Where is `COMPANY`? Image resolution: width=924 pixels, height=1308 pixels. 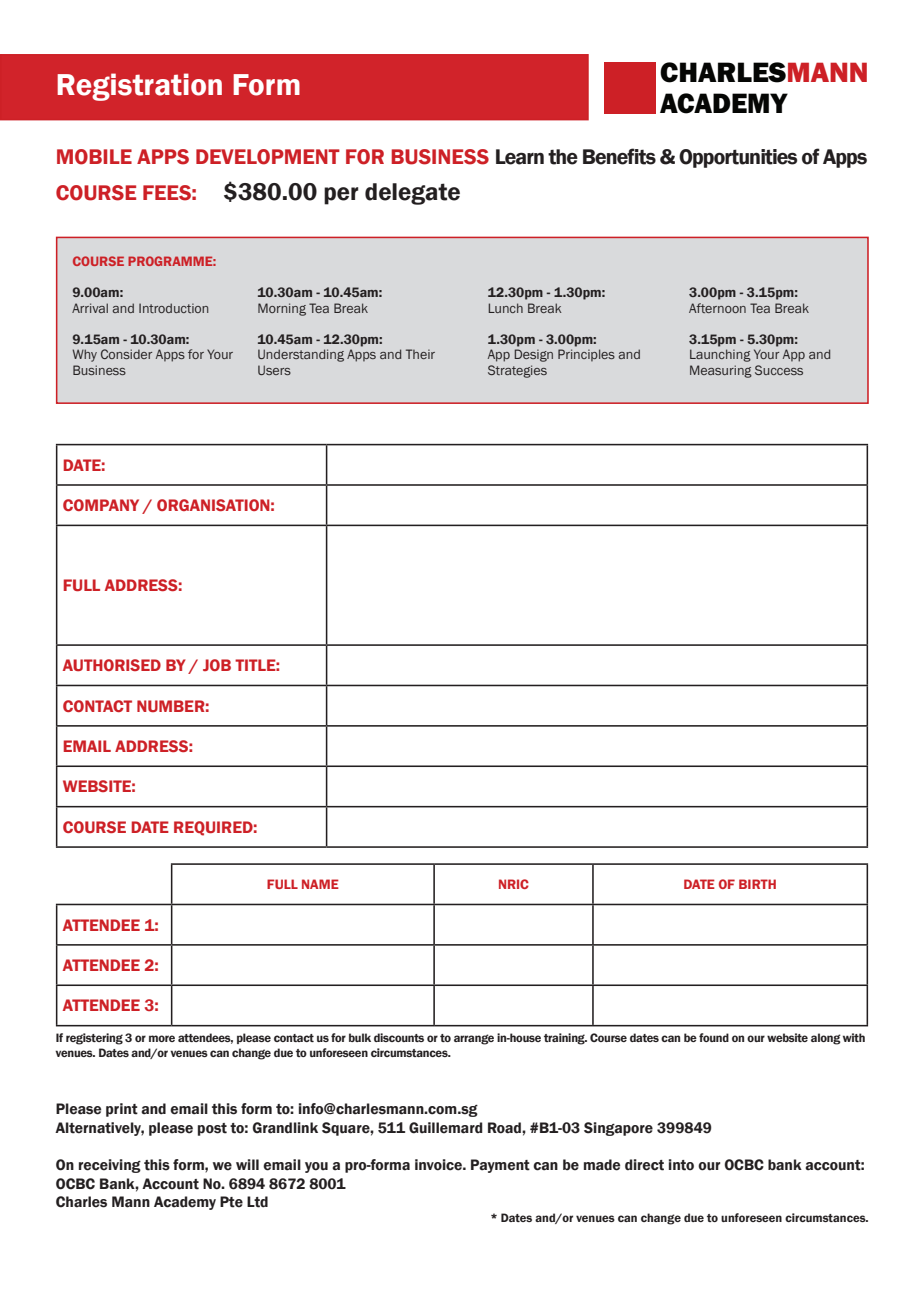
COMPANY is located at coordinates (101, 505).
